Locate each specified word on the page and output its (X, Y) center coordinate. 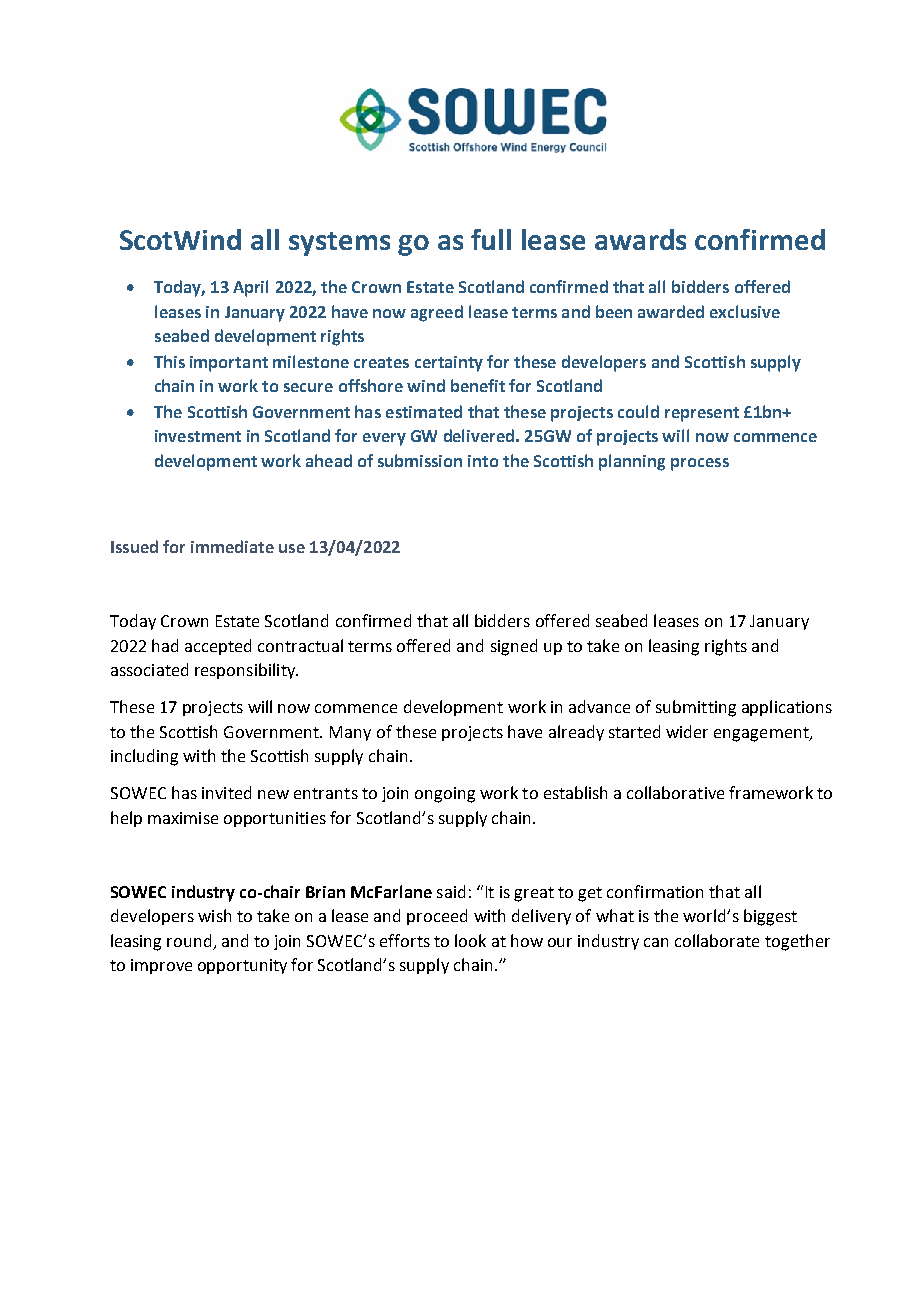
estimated (424, 411)
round (190, 942)
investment (198, 436)
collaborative (675, 792)
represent (702, 414)
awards (640, 239)
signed (514, 647)
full (491, 239)
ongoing (445, 795)
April (250, 288)
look (470, 940)
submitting (696, 708)
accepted (218, 647)
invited (226, 792)
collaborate (717, 940)
